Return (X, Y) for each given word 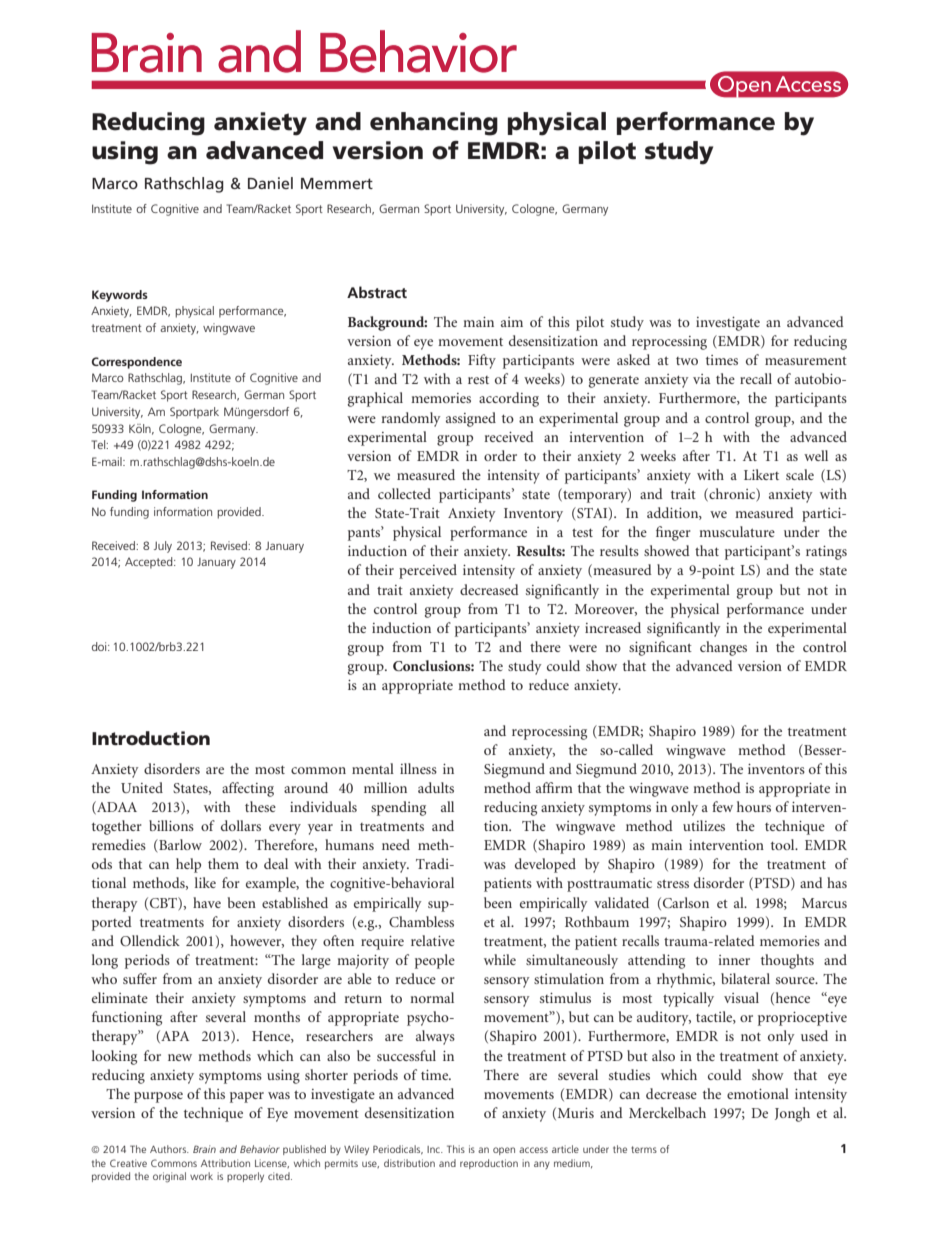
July (163, 547)
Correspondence (137, 363)
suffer (140, 978)
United (142, 787)
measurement (806, 360)
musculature (737, 531)
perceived (428, 571)
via (702, 379)
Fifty (482, 361)
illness (418, 768)
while (500, 959)
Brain (204, 1149)
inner (734, 960)
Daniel (270, 183)
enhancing (434, 124)
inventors (776, 769)
